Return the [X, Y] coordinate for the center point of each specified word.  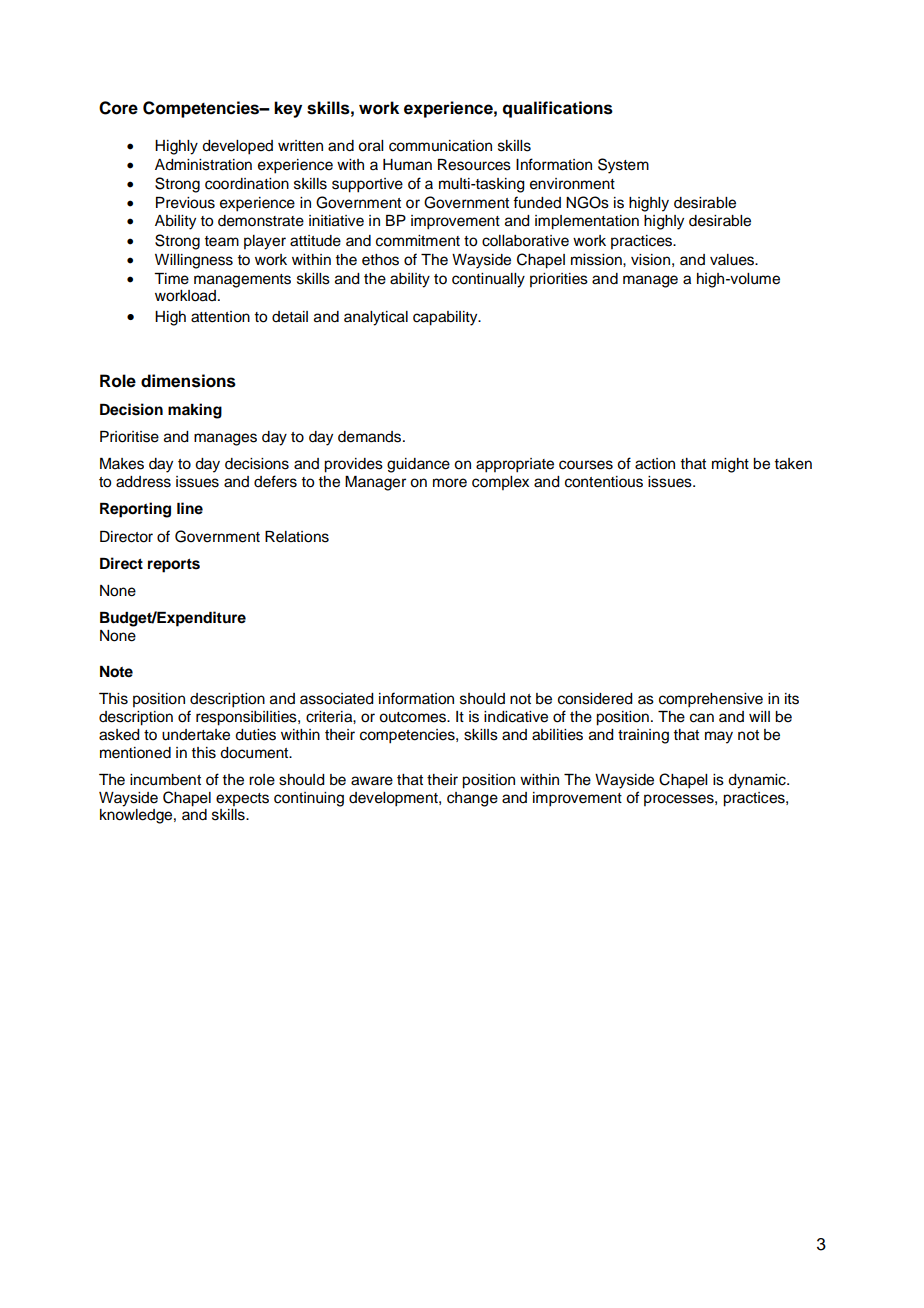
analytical [376, 318]
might [730, 465]
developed [237, 147]
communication [440, 146]
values [733, 260]
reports [174, 565]
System [623, 166]
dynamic [758, 781]
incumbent [165, 780]
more [450, 483]
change [472, 799]
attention [220, 317]
